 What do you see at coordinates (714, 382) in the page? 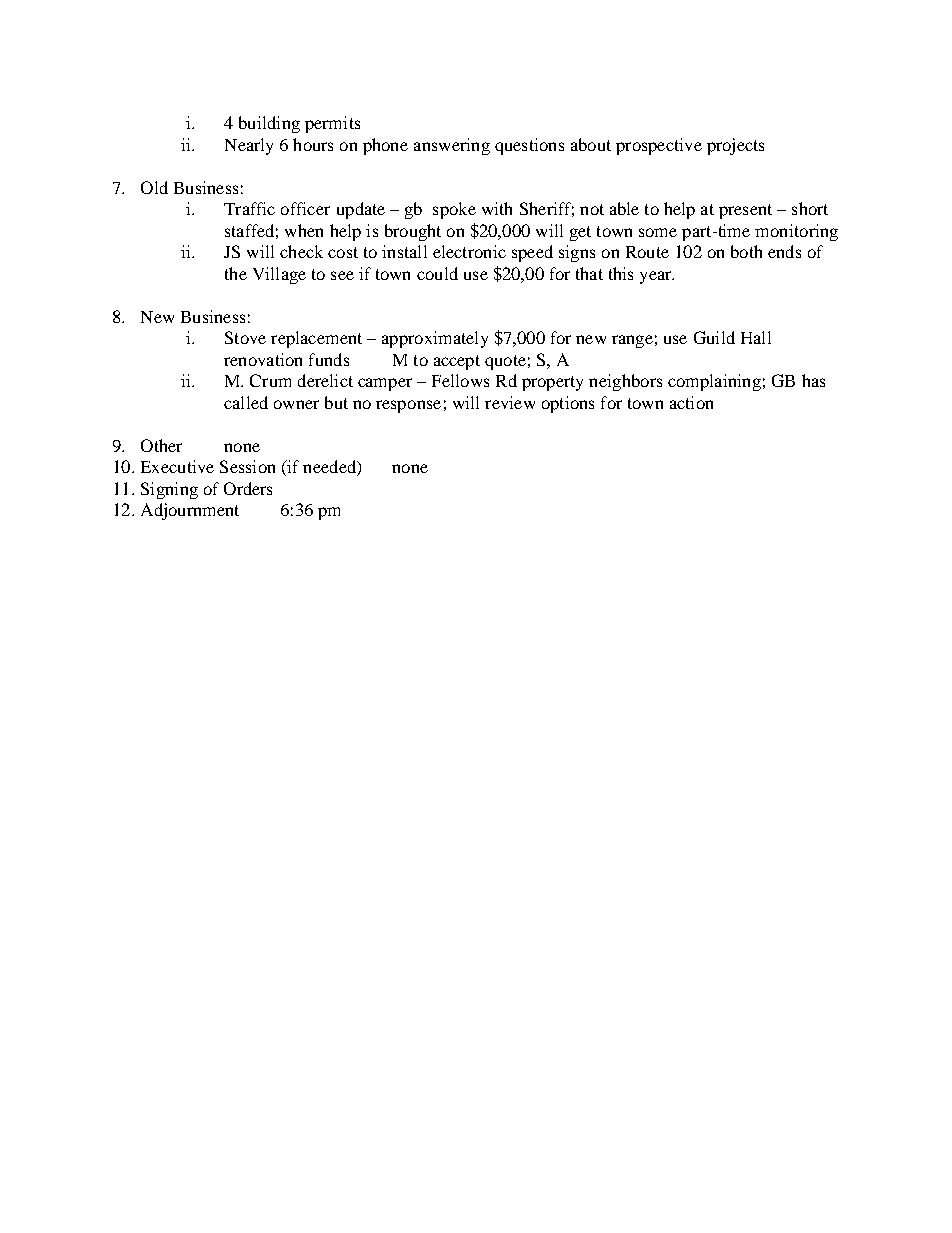
I see `complaining` at bounding box center [714, 382].
